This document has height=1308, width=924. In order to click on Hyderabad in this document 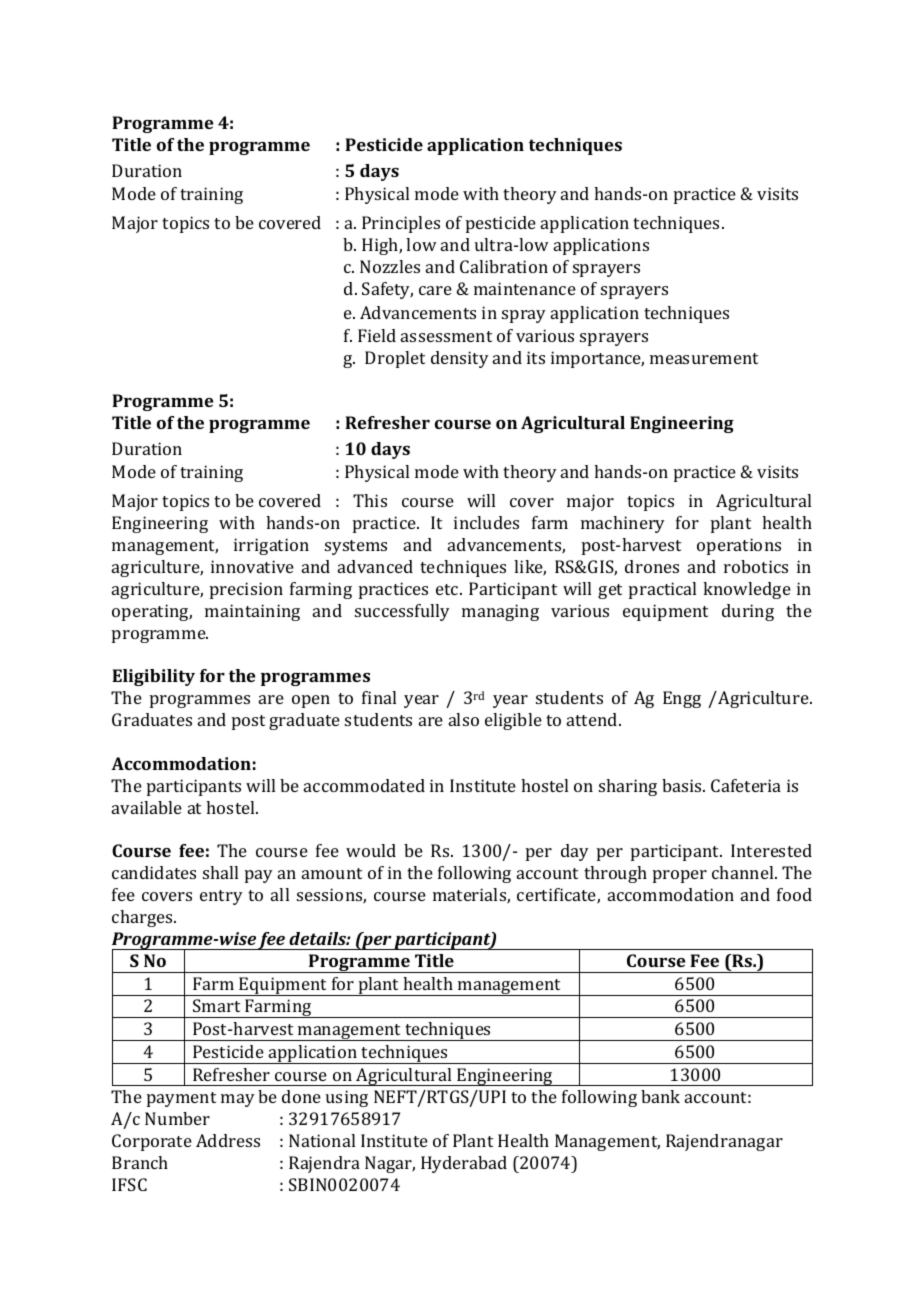, I will do `click(464, 1164)`.
